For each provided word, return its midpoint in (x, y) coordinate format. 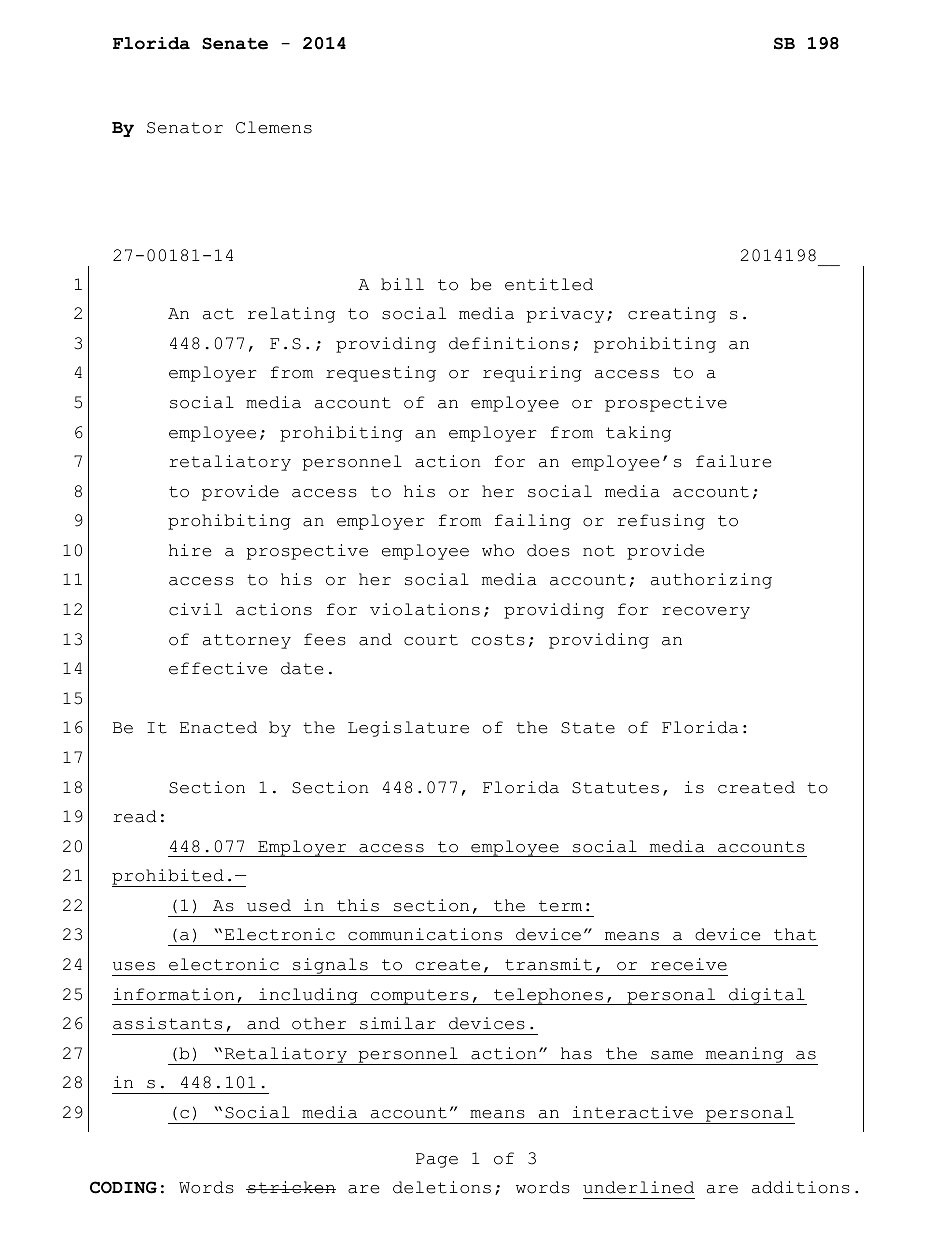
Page (437, 1160)
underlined (638, 1187)
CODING (123, 1187)
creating (672, 315)
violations (425, 609)
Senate (235, 43)
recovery (706, 613)
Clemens (274, 127)
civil (195, 609)
